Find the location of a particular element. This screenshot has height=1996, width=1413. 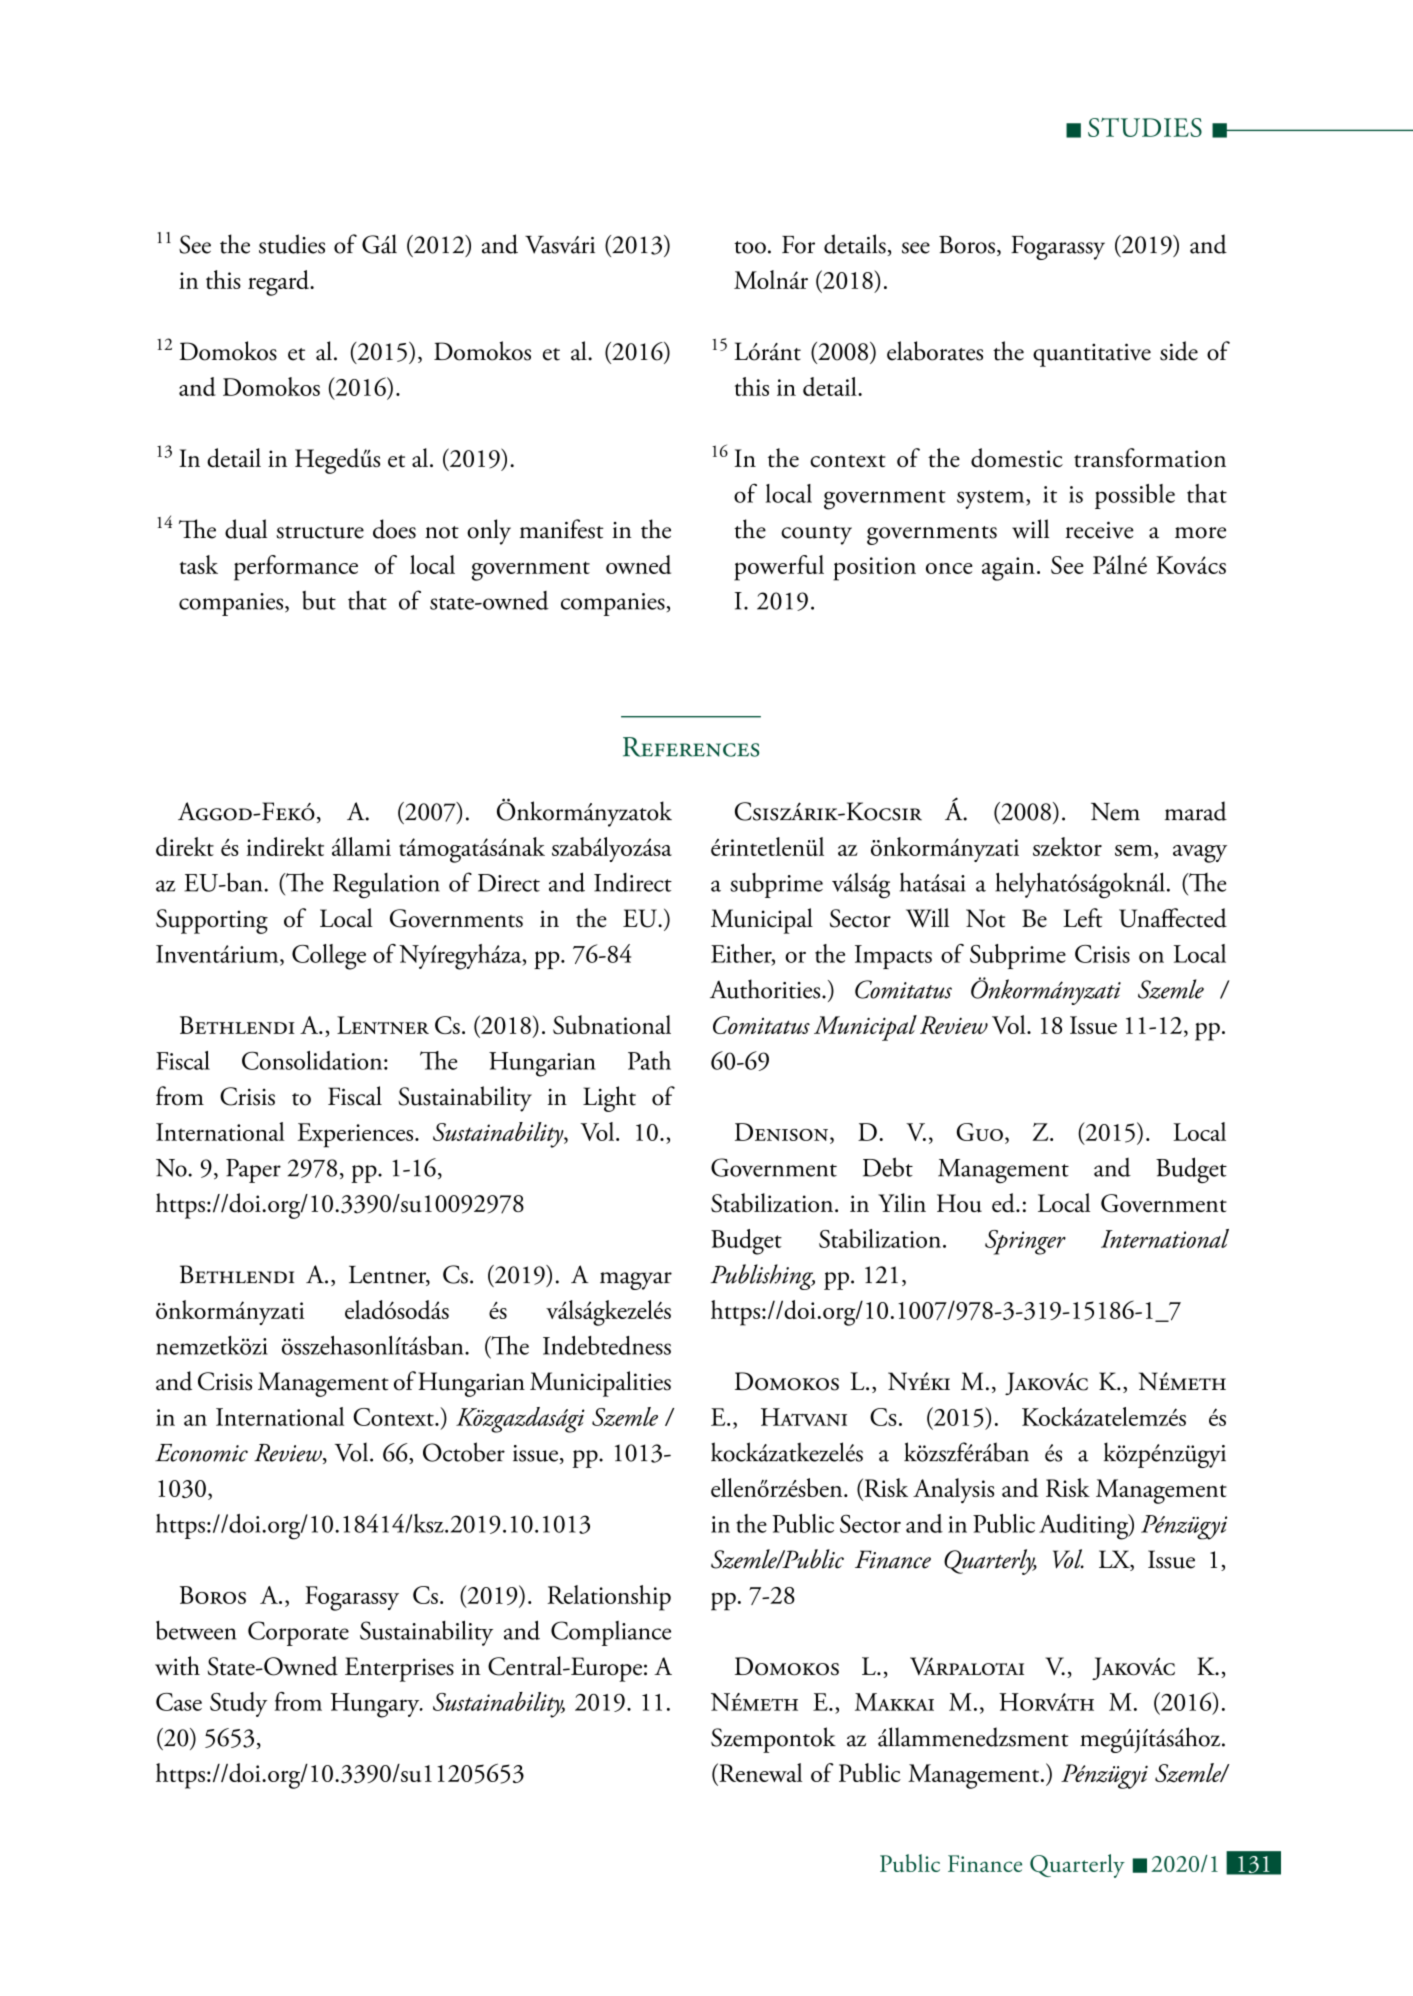

Publishing is located at coordinates (762, 1277).
